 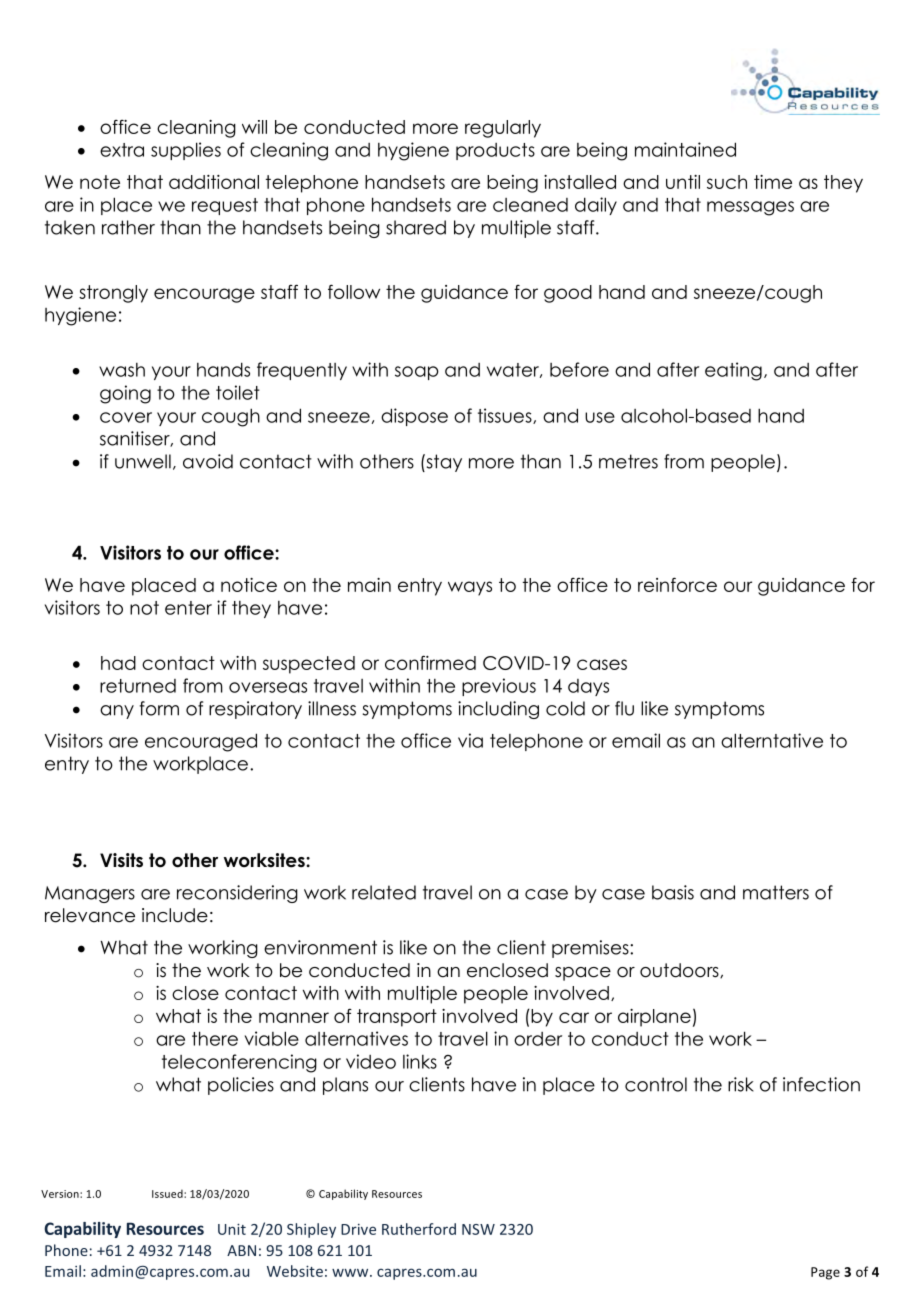 I want to click on such, so click(x=727, y=182).
